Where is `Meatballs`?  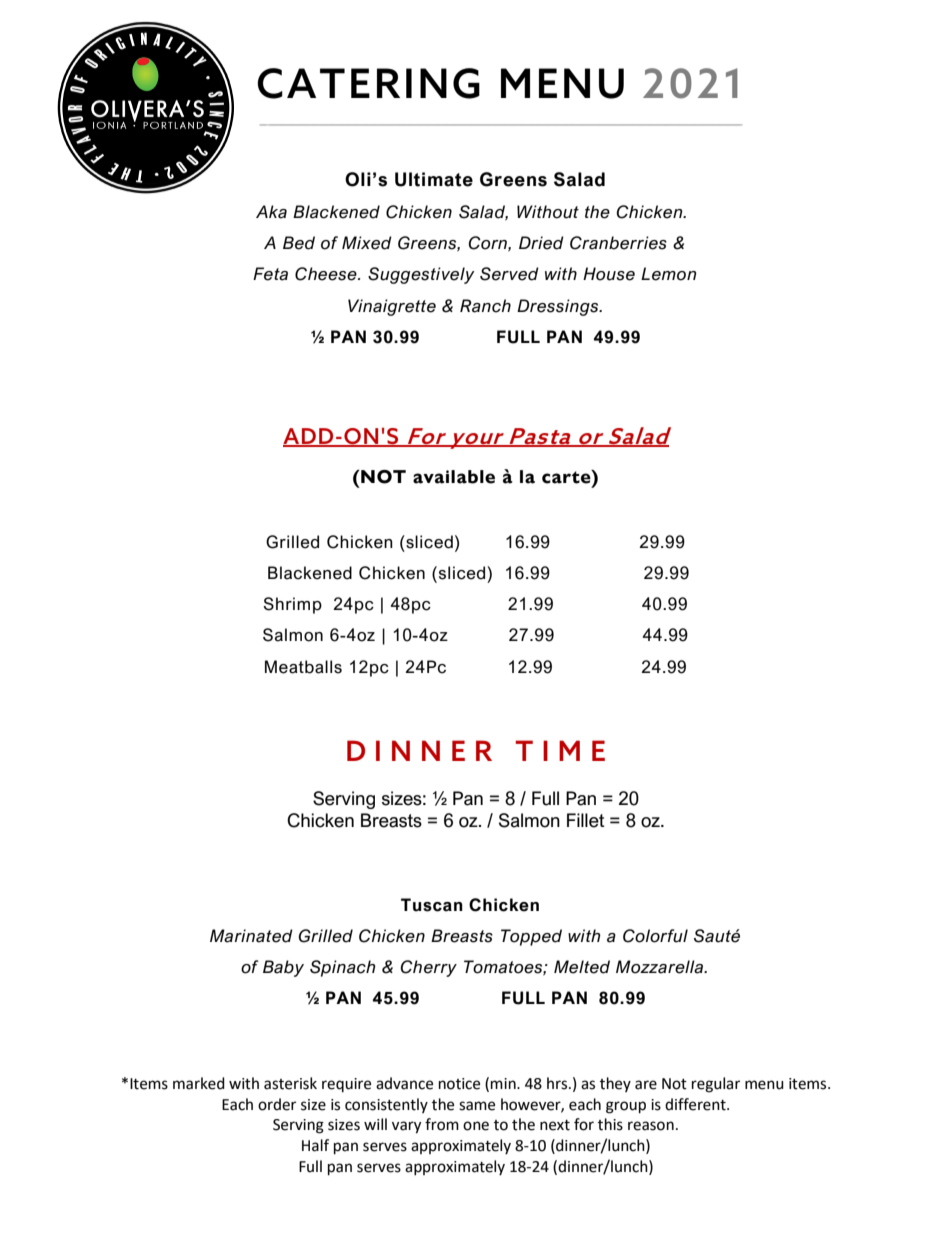
Meatballs is located at coordinates (303, 667).
